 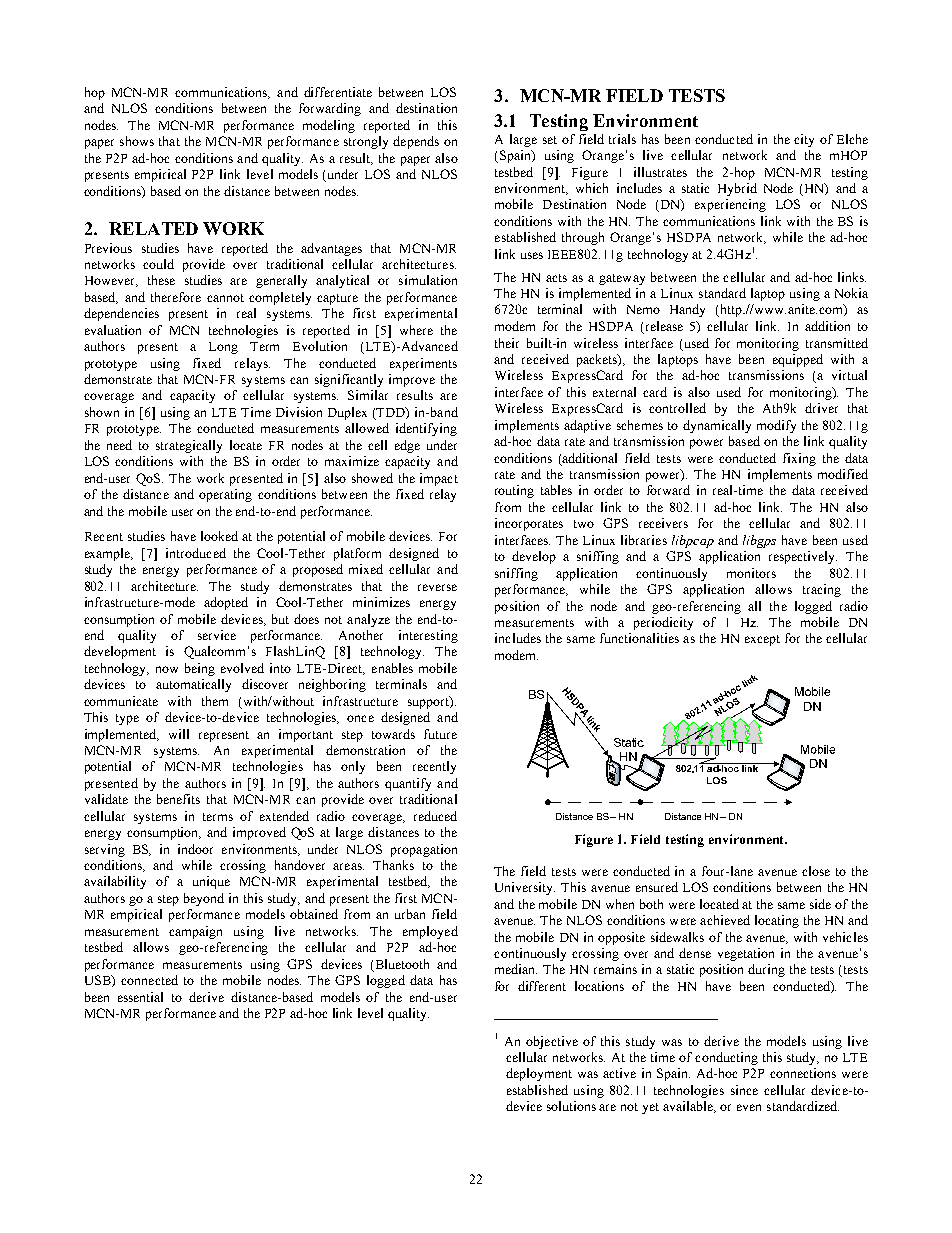 I want to click on since, so click(x=744, y=1090).
